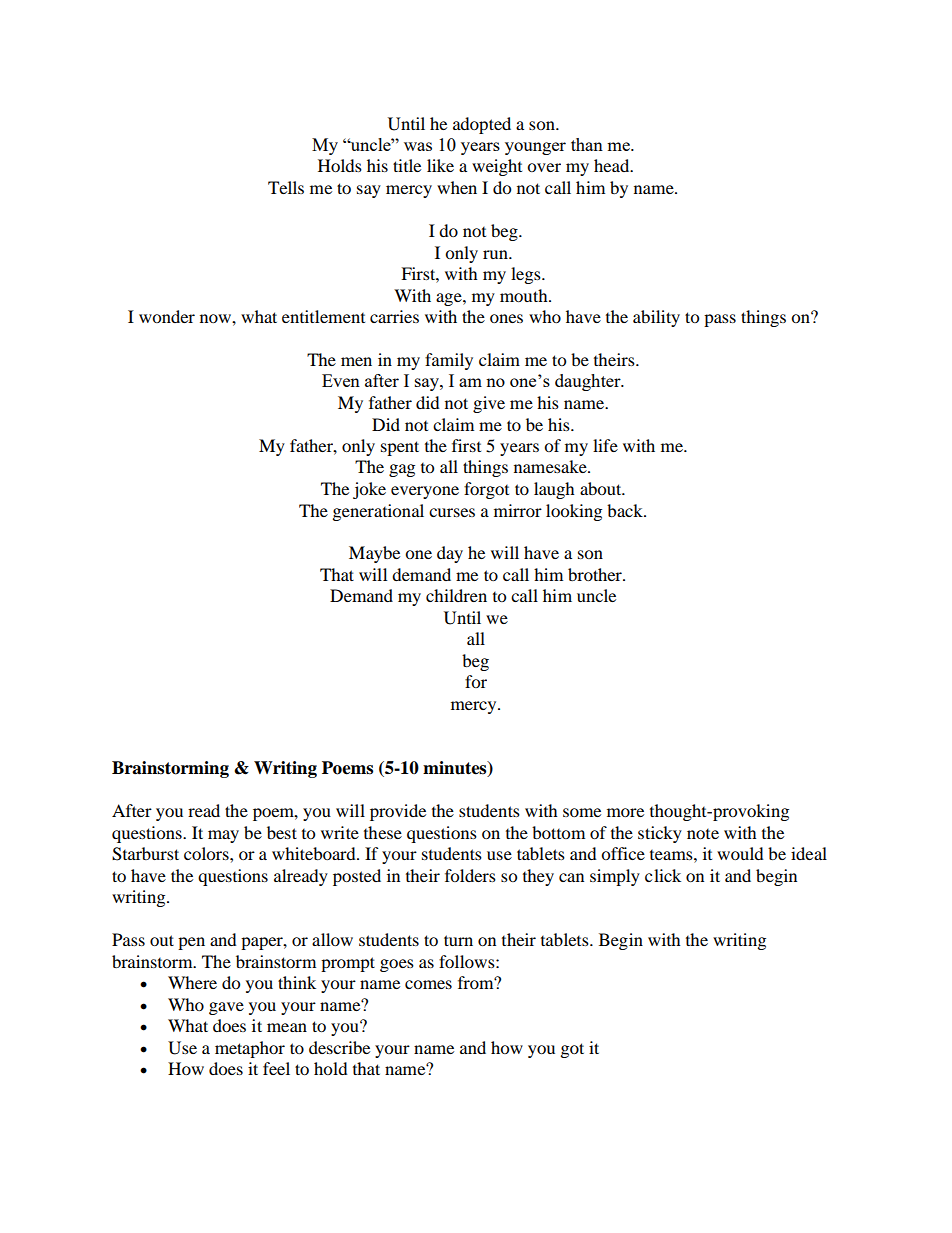 The height and width of the image is (1233, 952). I want to click on brother, so click(596, 574).
